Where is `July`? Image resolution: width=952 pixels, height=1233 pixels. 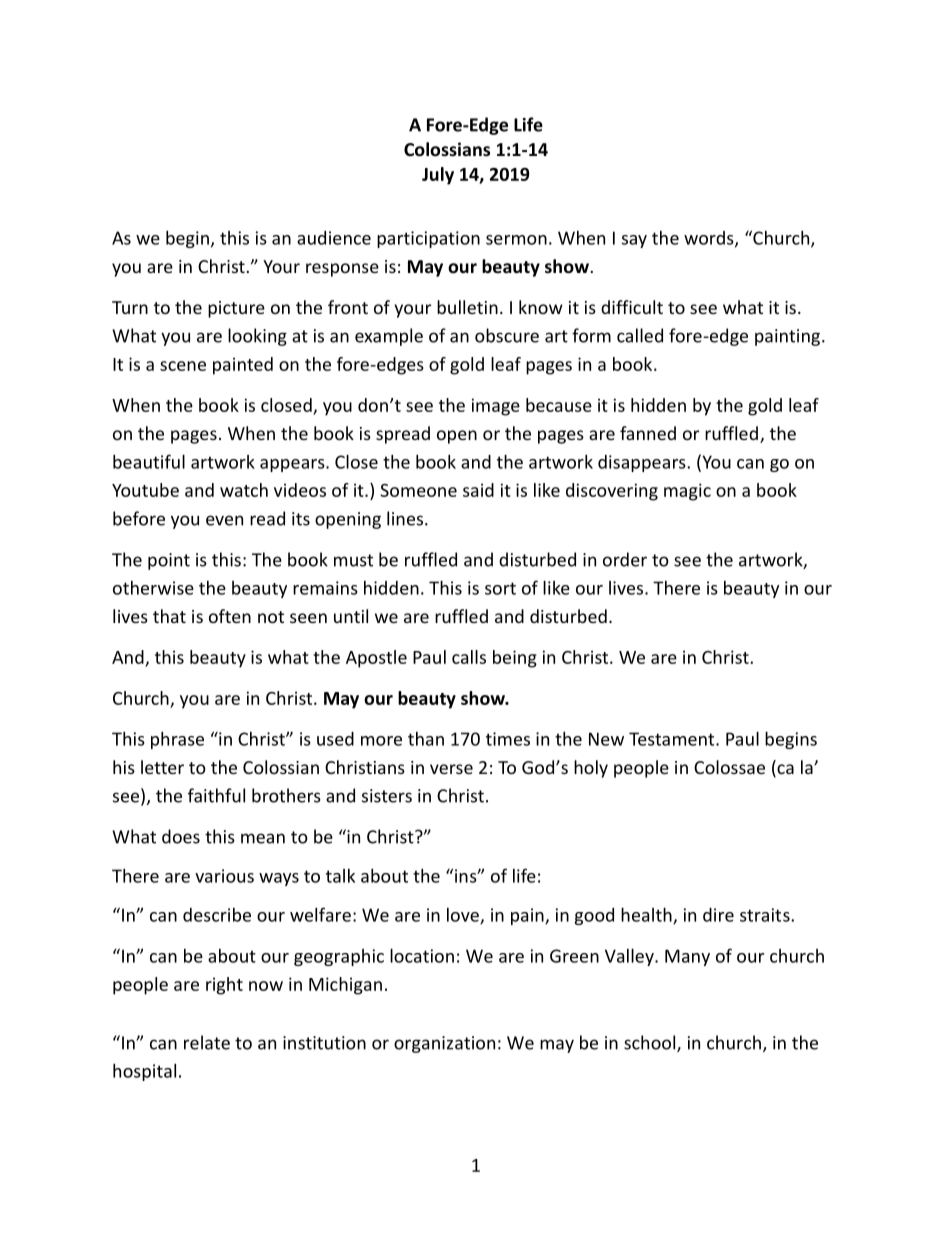
July is located at coordinates (438, 176).
